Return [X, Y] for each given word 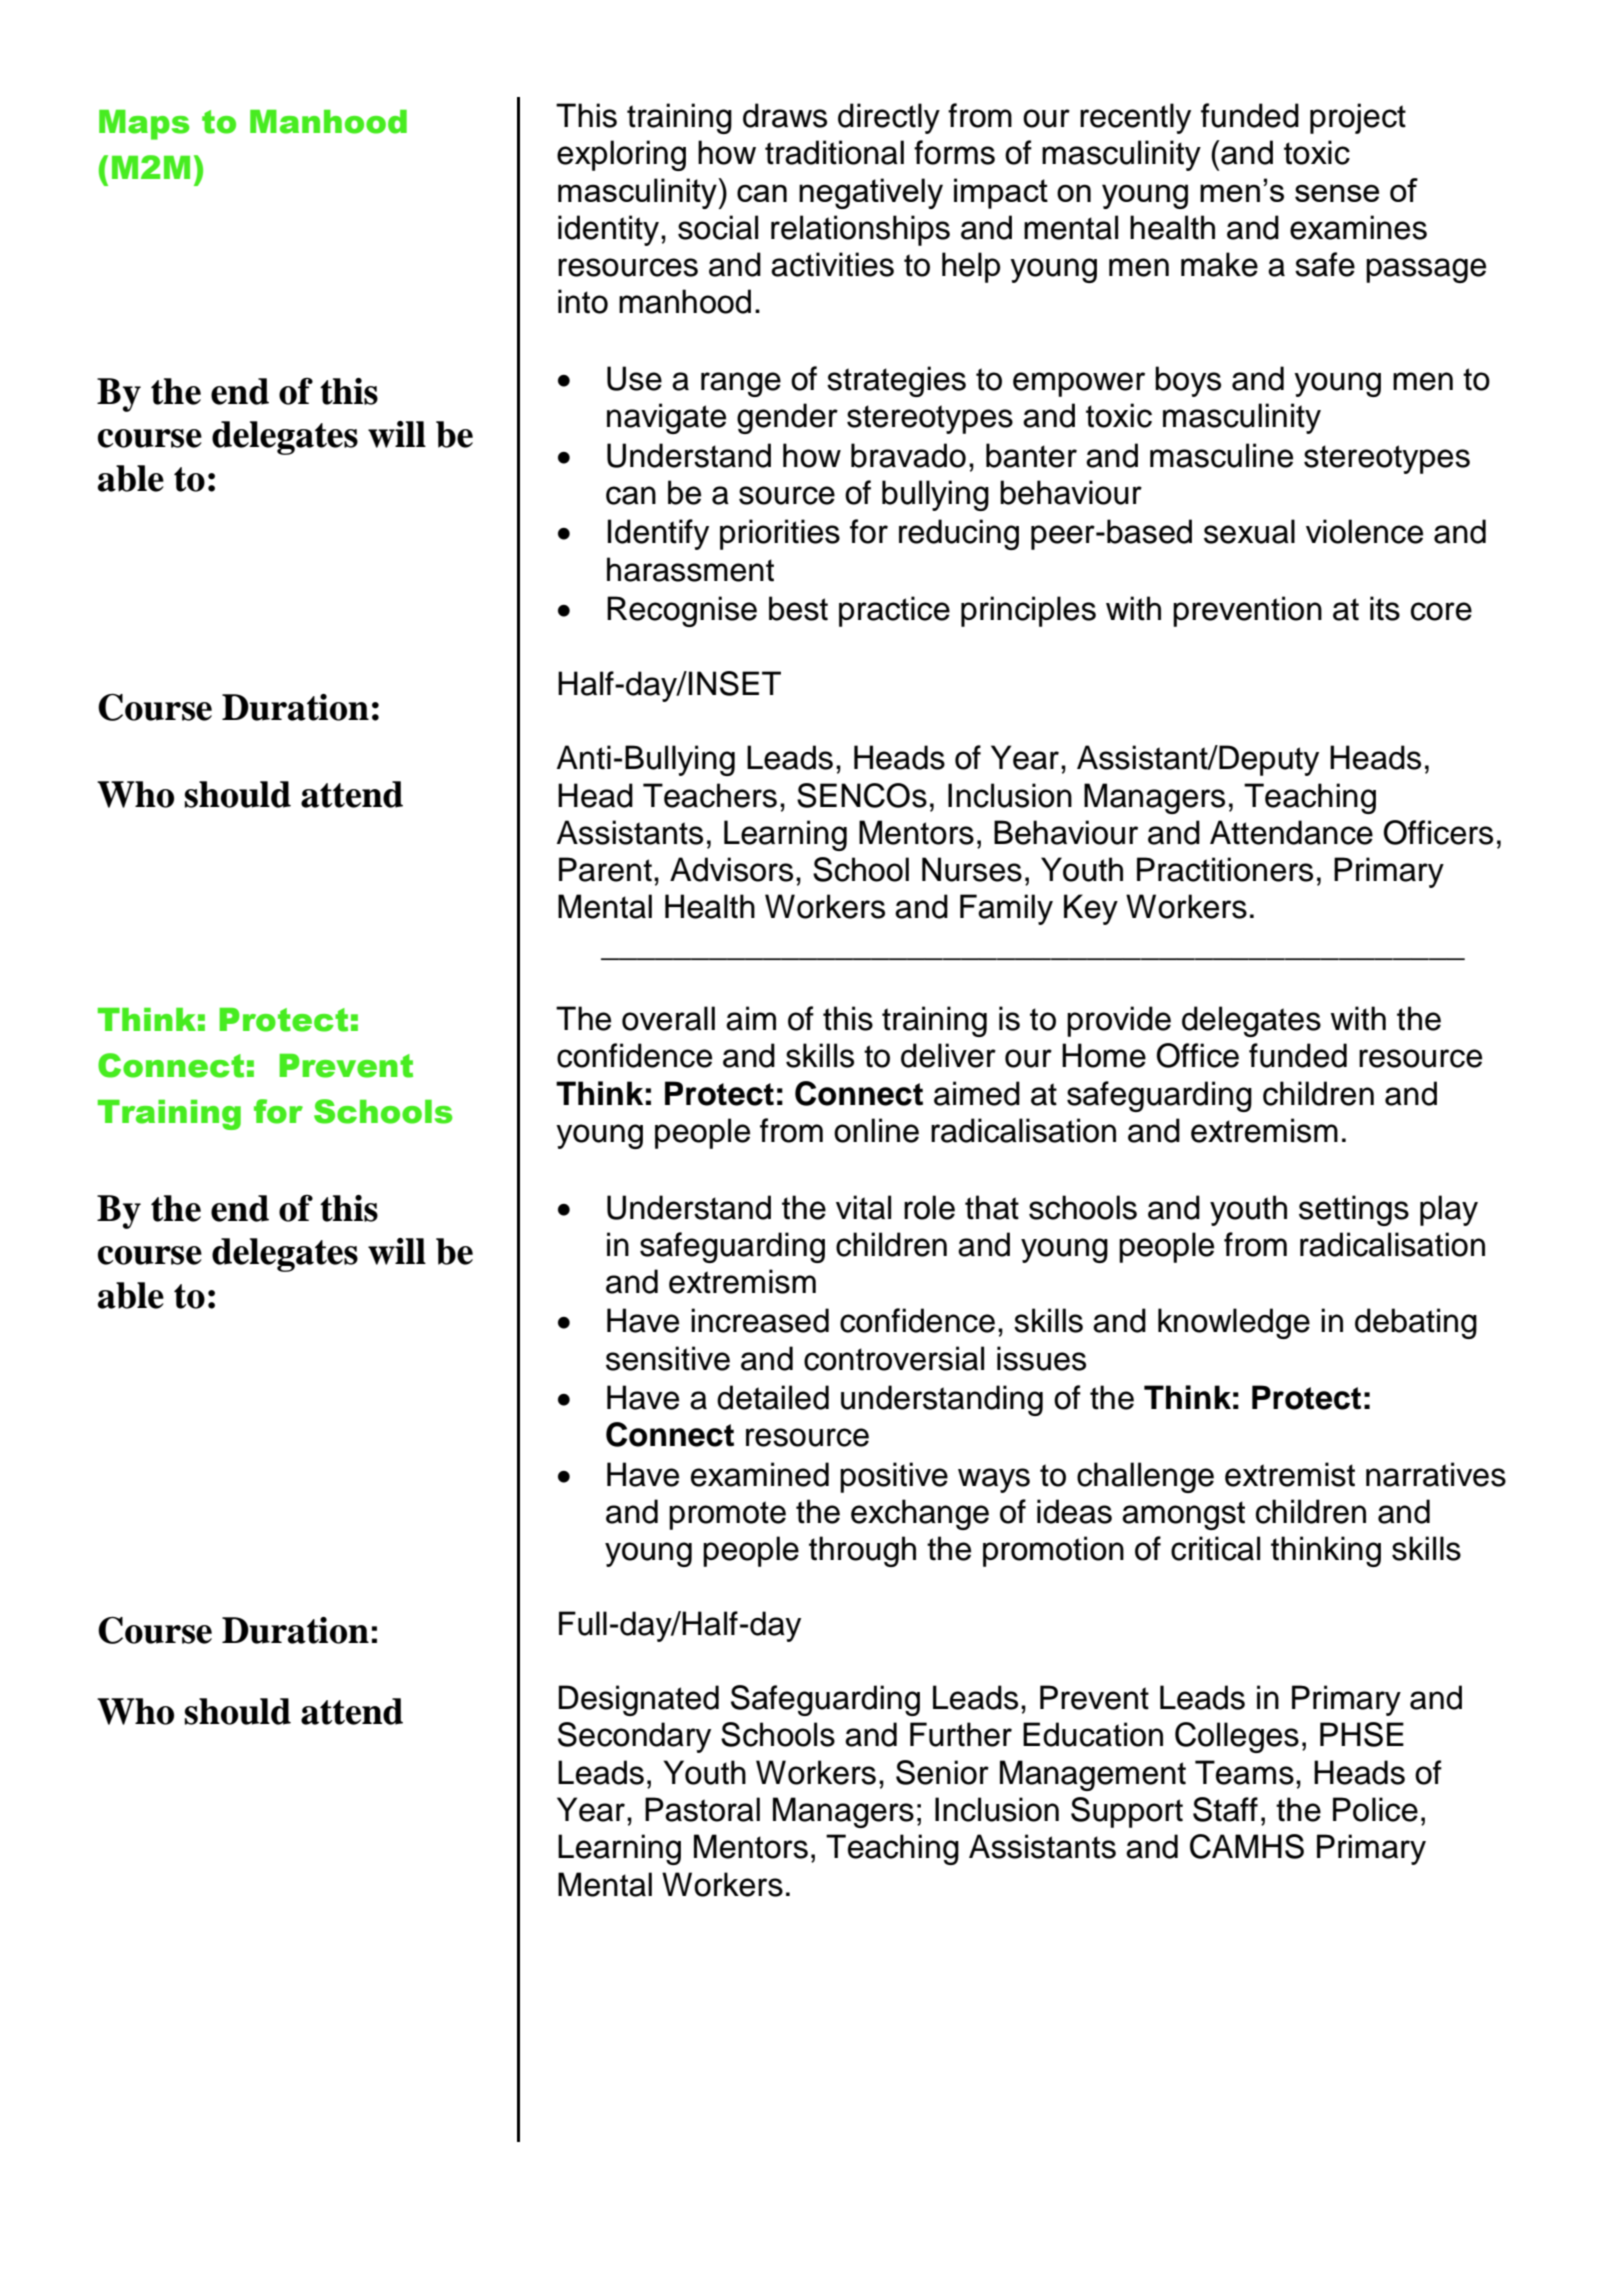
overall [668, 1018]
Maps [144, 125]
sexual [1249, 531]
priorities [780, 534]
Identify [658, 534]
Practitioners [1225, 869]
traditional [834, 152]
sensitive [668, 1358]
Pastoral [702, 1809]
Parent [605, 869]
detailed [773, 1397]
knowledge [1234, 1323]
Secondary [634, 1737]
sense [1337, 193]
